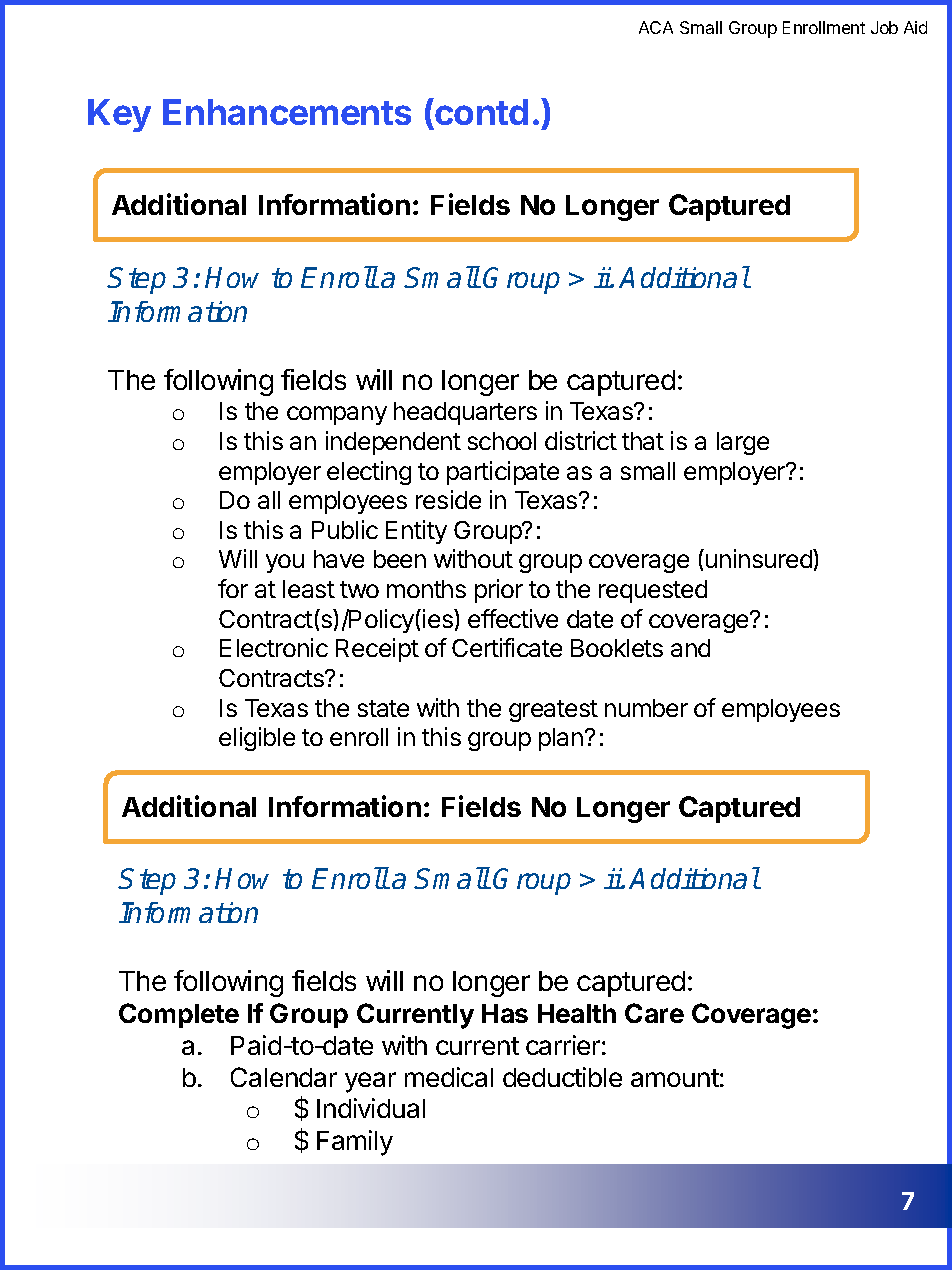  Describe the element at coordinates (561, 739) in the document. I see `plan` at that location.
